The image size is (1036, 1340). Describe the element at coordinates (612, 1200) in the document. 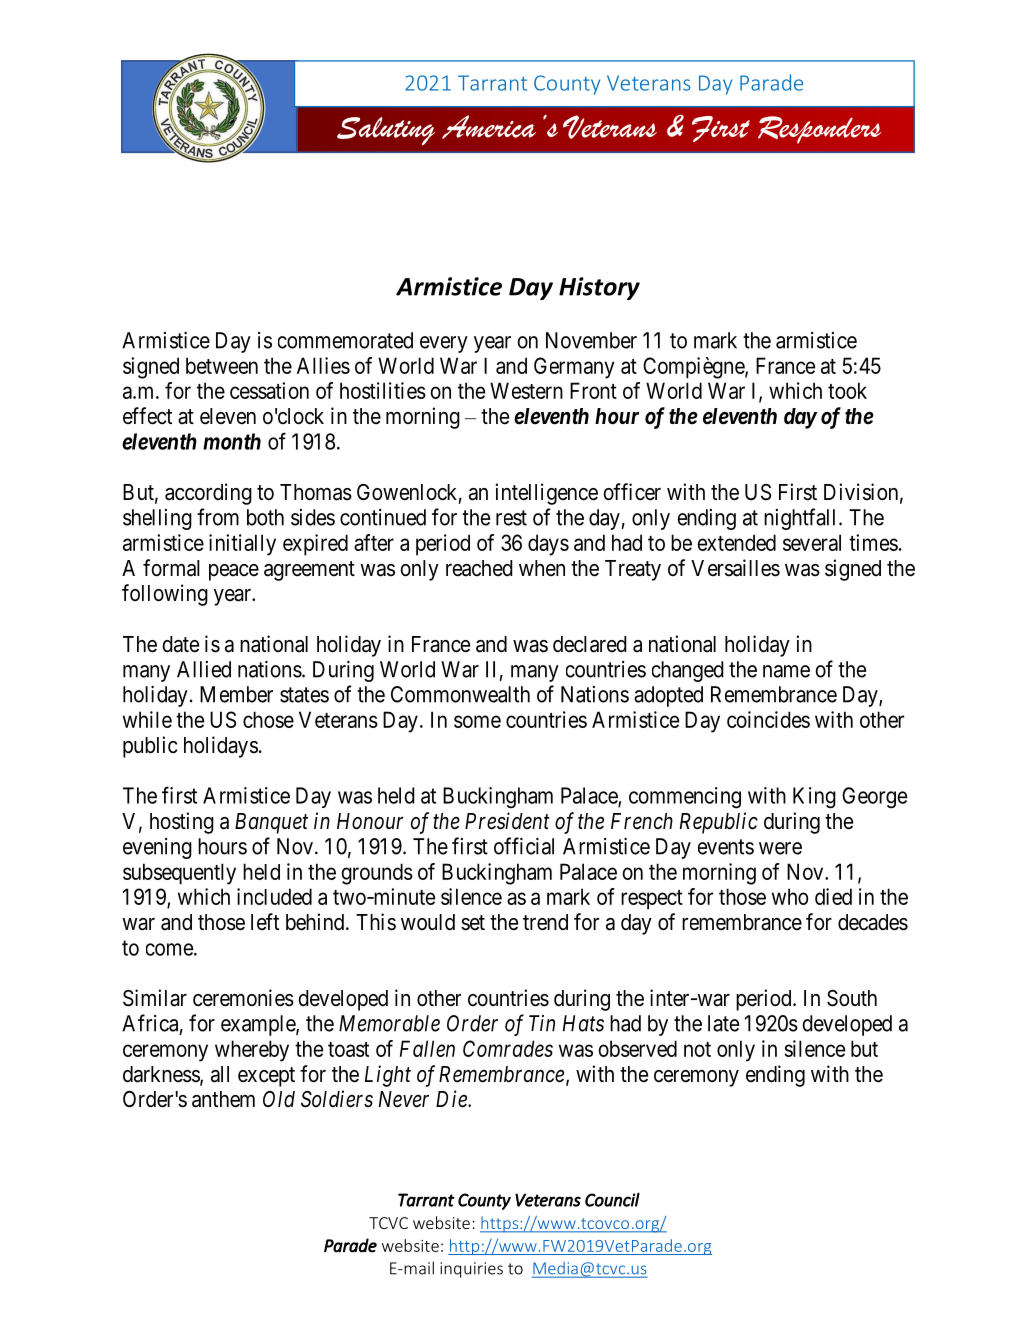

I see `Council` at that location.
